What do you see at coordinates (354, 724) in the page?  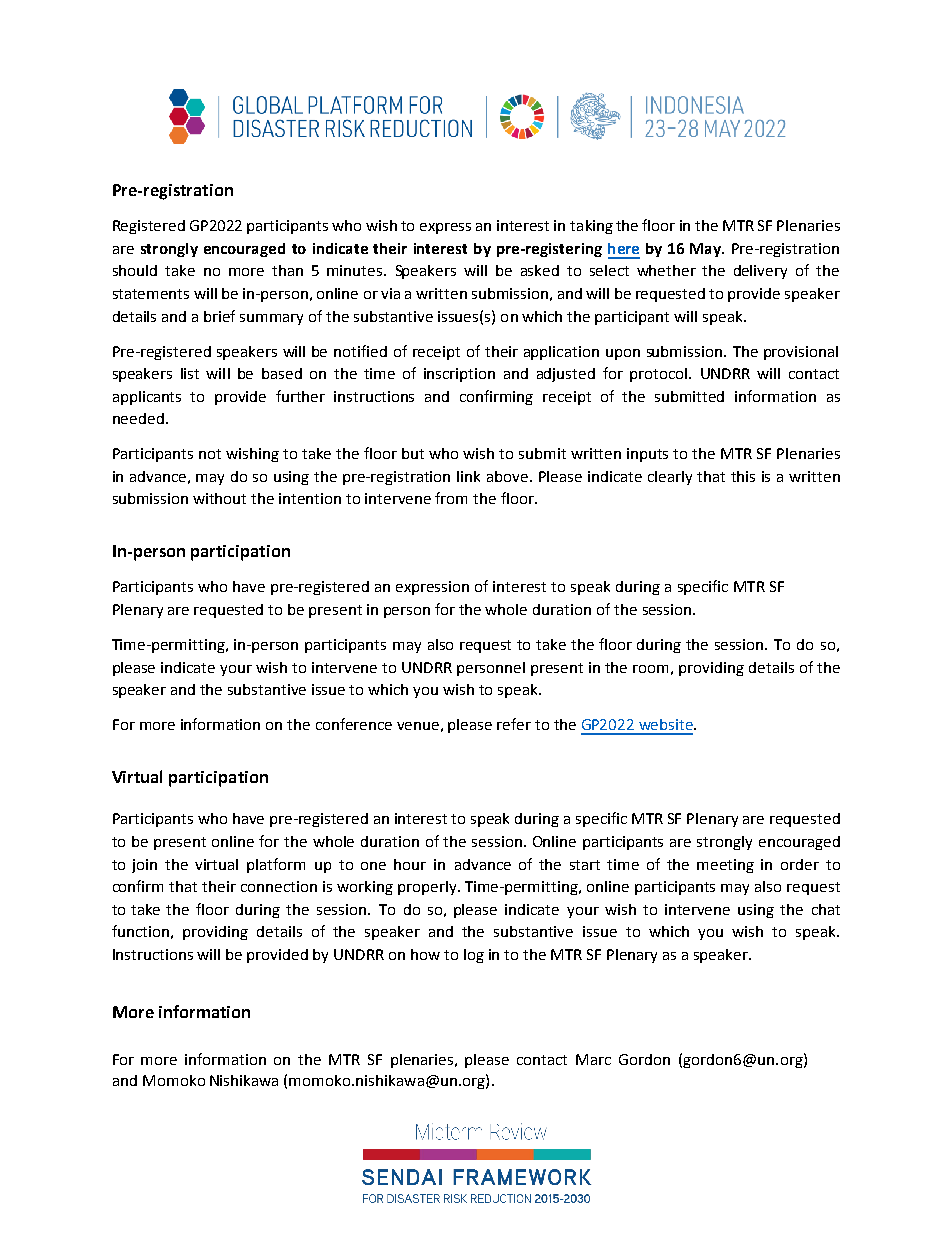 I see `conference` at bounding box center [354, 724].
